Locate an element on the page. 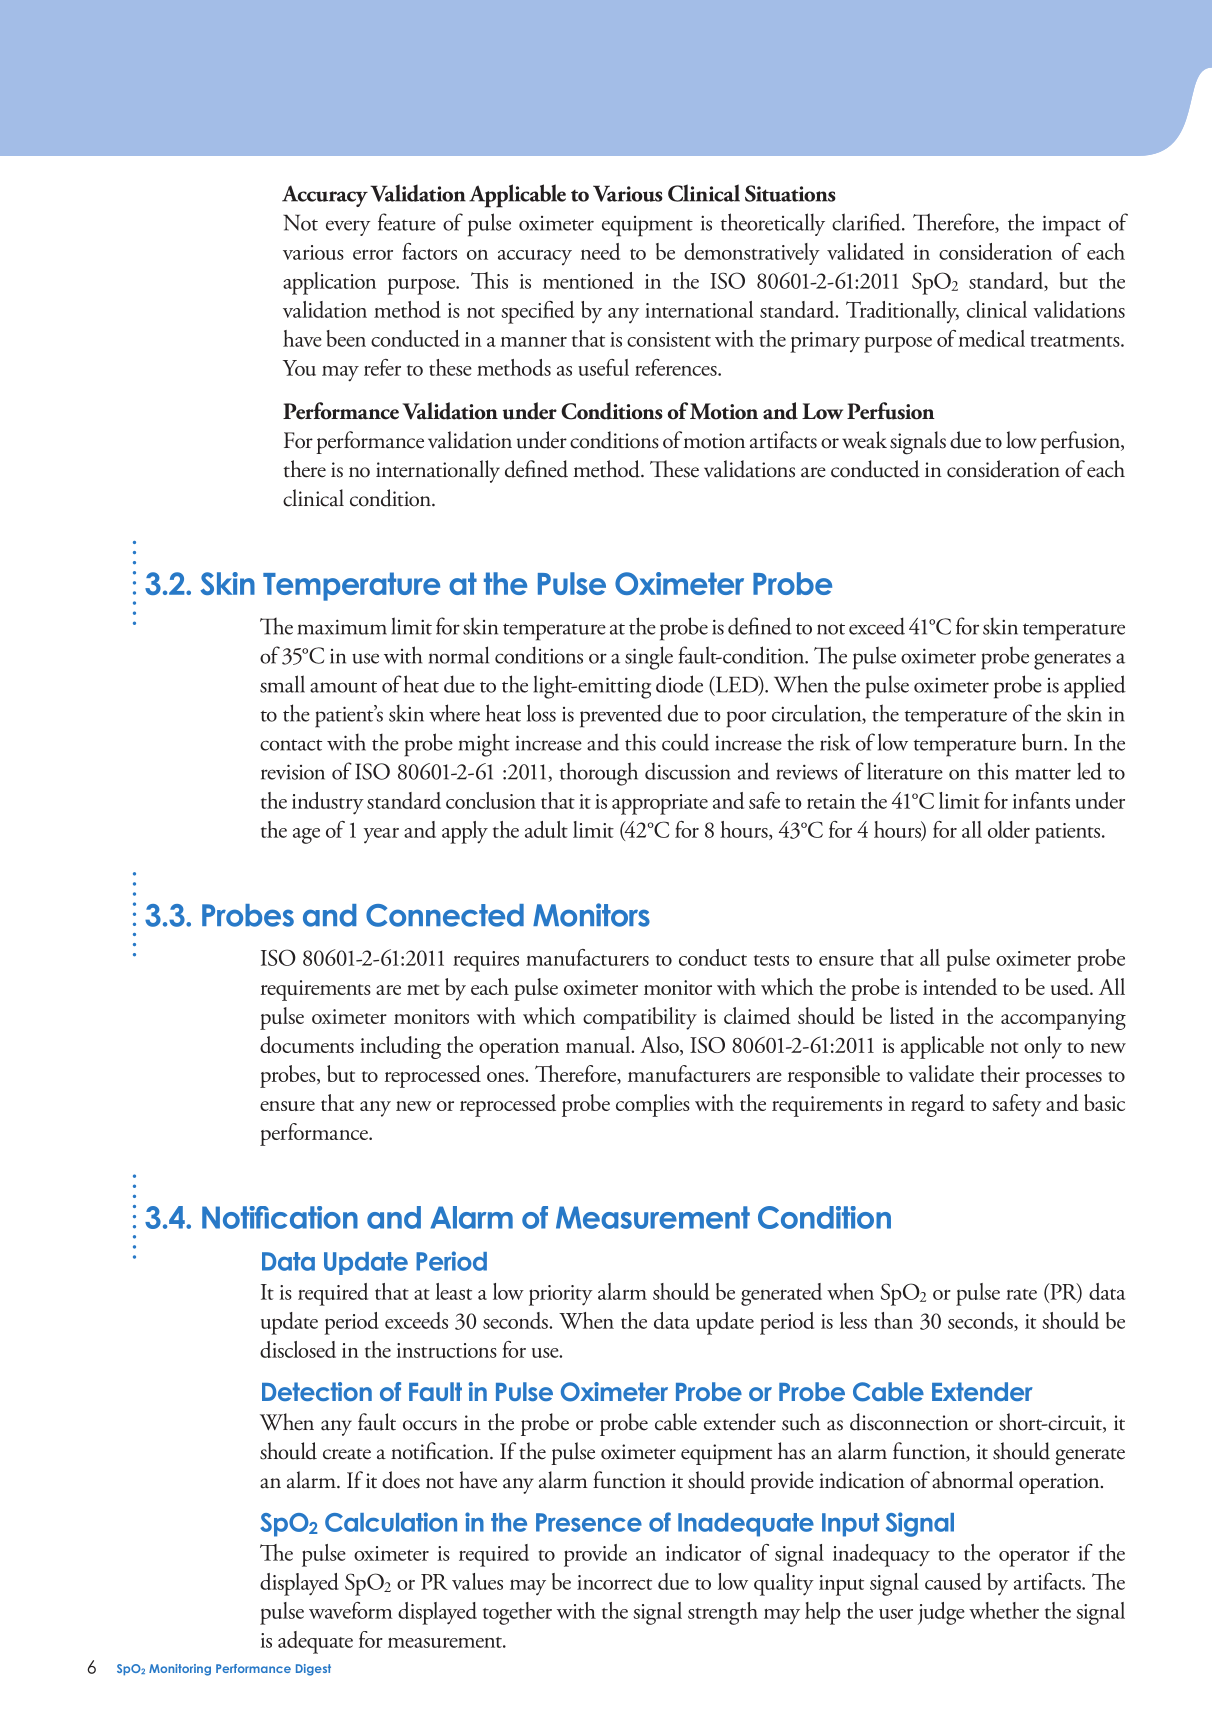 This document has height=1715, width=1212. theoretically is located at coordinates (773, 224).
